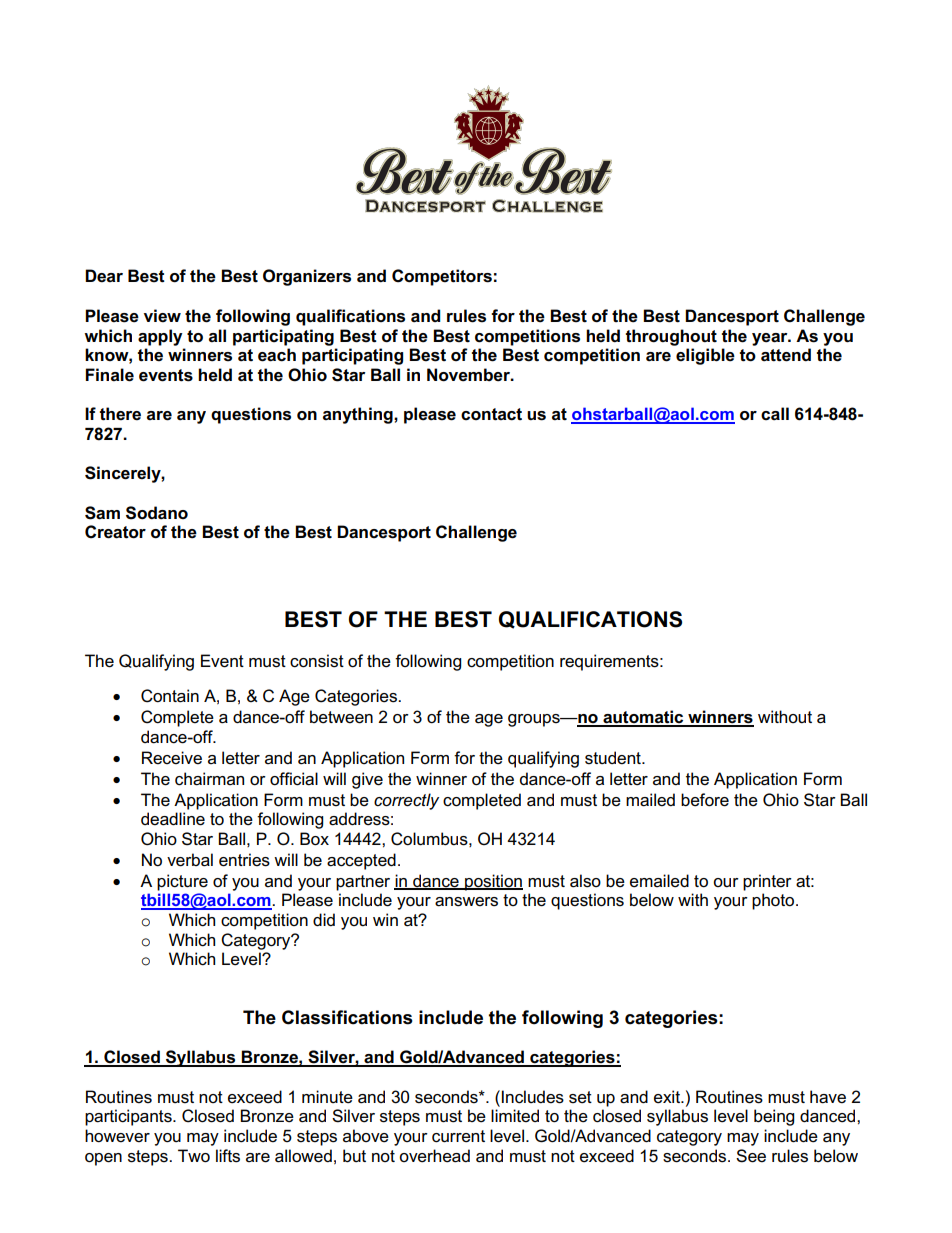 The image size is (952, 1233). I want to click on Creator, so click(115, 532).
